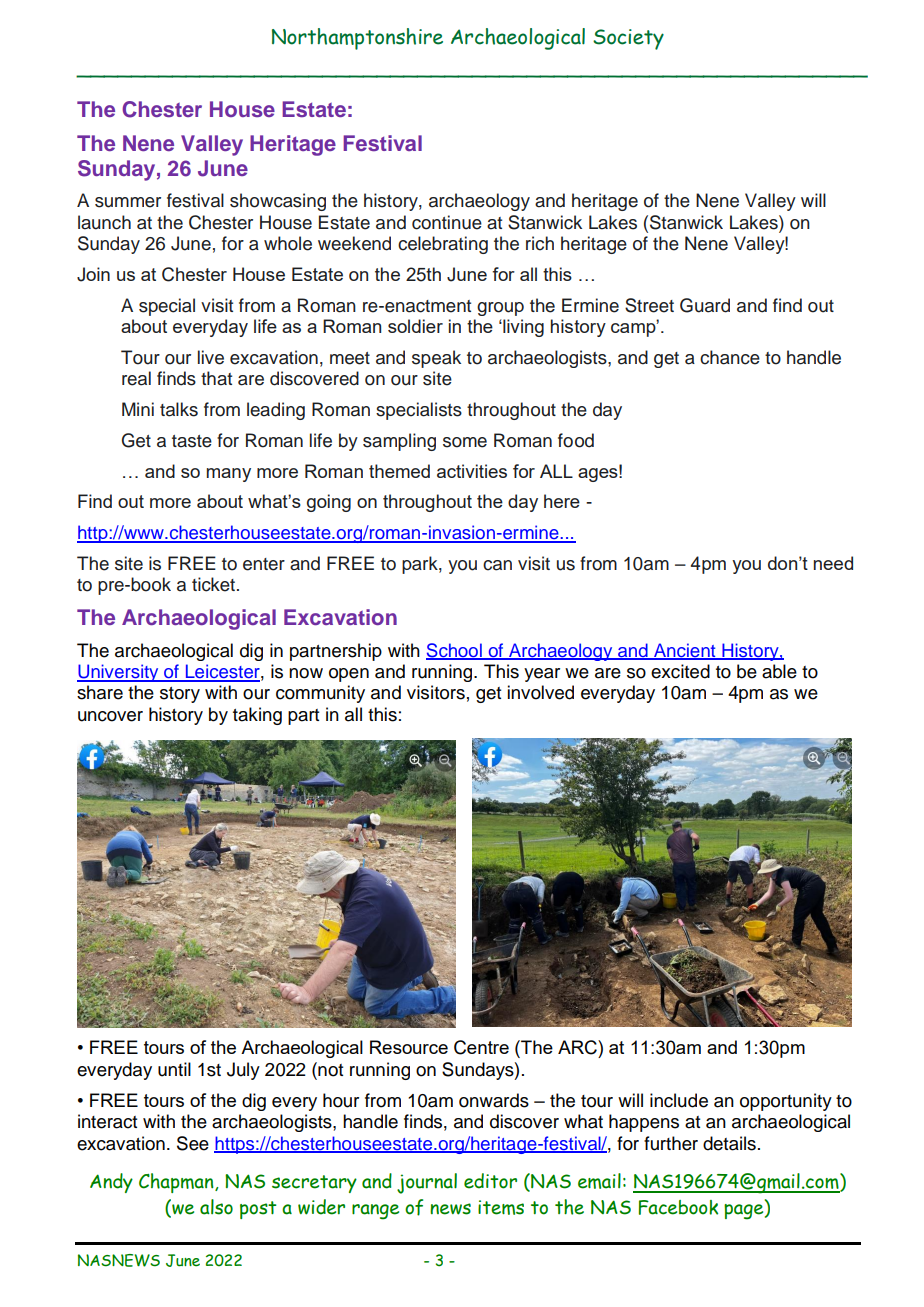  Describe the element at coordinates (174, 1069) in the screenshot. I see `until` at that location.
